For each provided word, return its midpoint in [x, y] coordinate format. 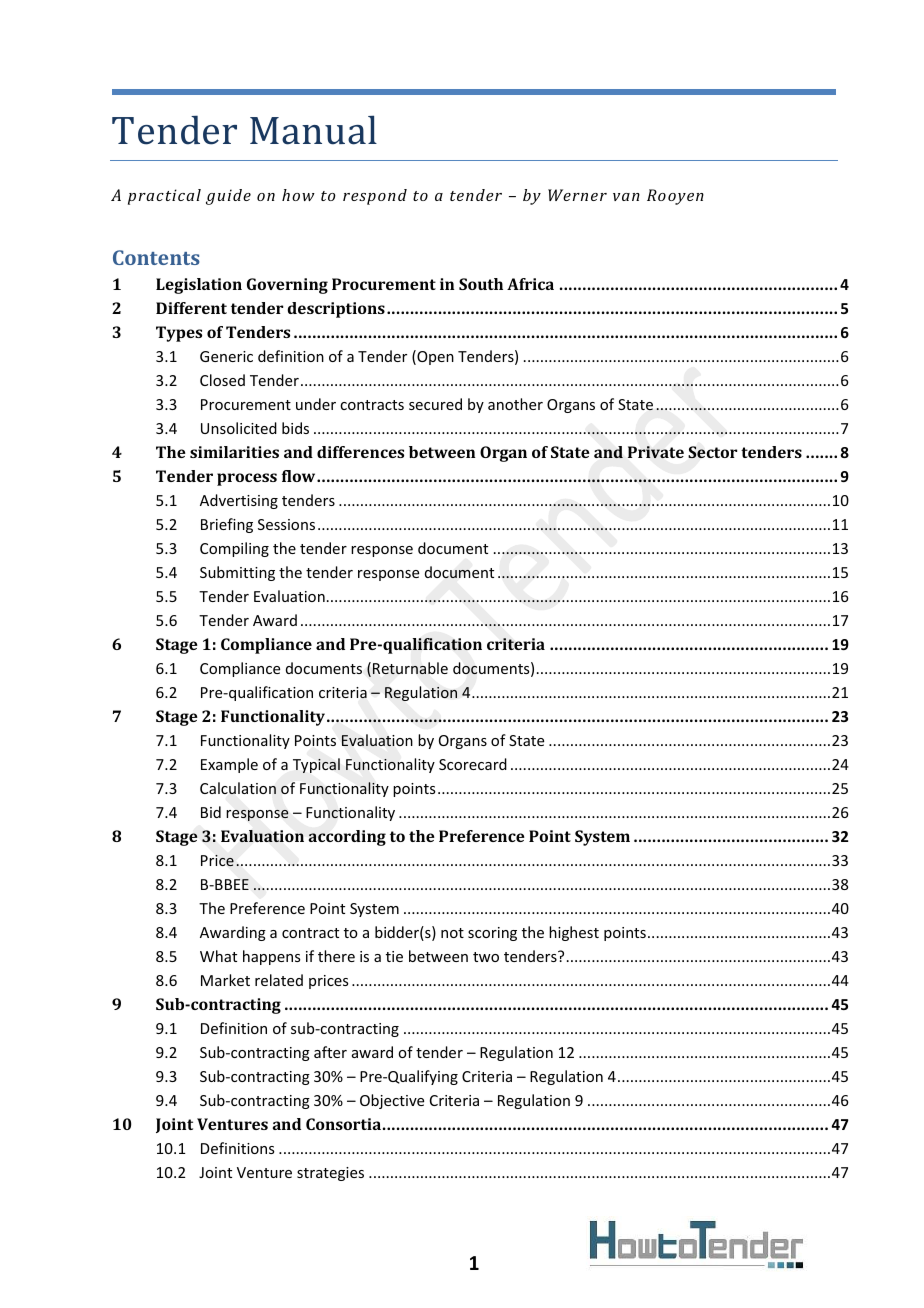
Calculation [238, 788]
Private [656, 452]
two [486, 957]
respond [375, 197]
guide [228, 197]
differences [360, 452]
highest [574, 933]
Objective [392, 1101]
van [626, 197]
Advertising [239, 501]
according [347, 838]
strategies [330, 1174]
